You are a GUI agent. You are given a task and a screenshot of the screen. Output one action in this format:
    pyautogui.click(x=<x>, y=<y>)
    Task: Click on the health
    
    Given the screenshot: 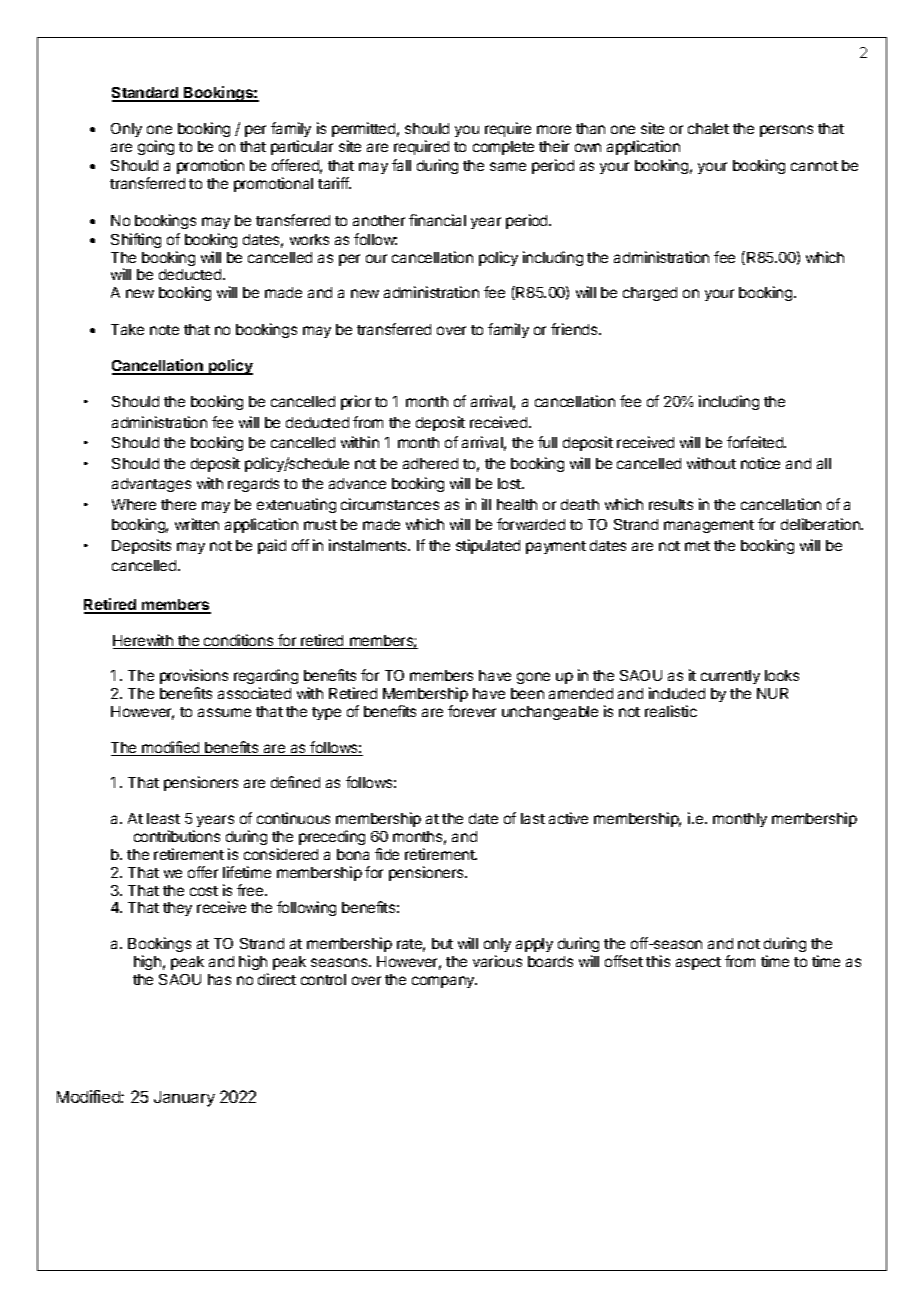 What is the action you would take?
    pyautogui.click(x=517, y=504)
